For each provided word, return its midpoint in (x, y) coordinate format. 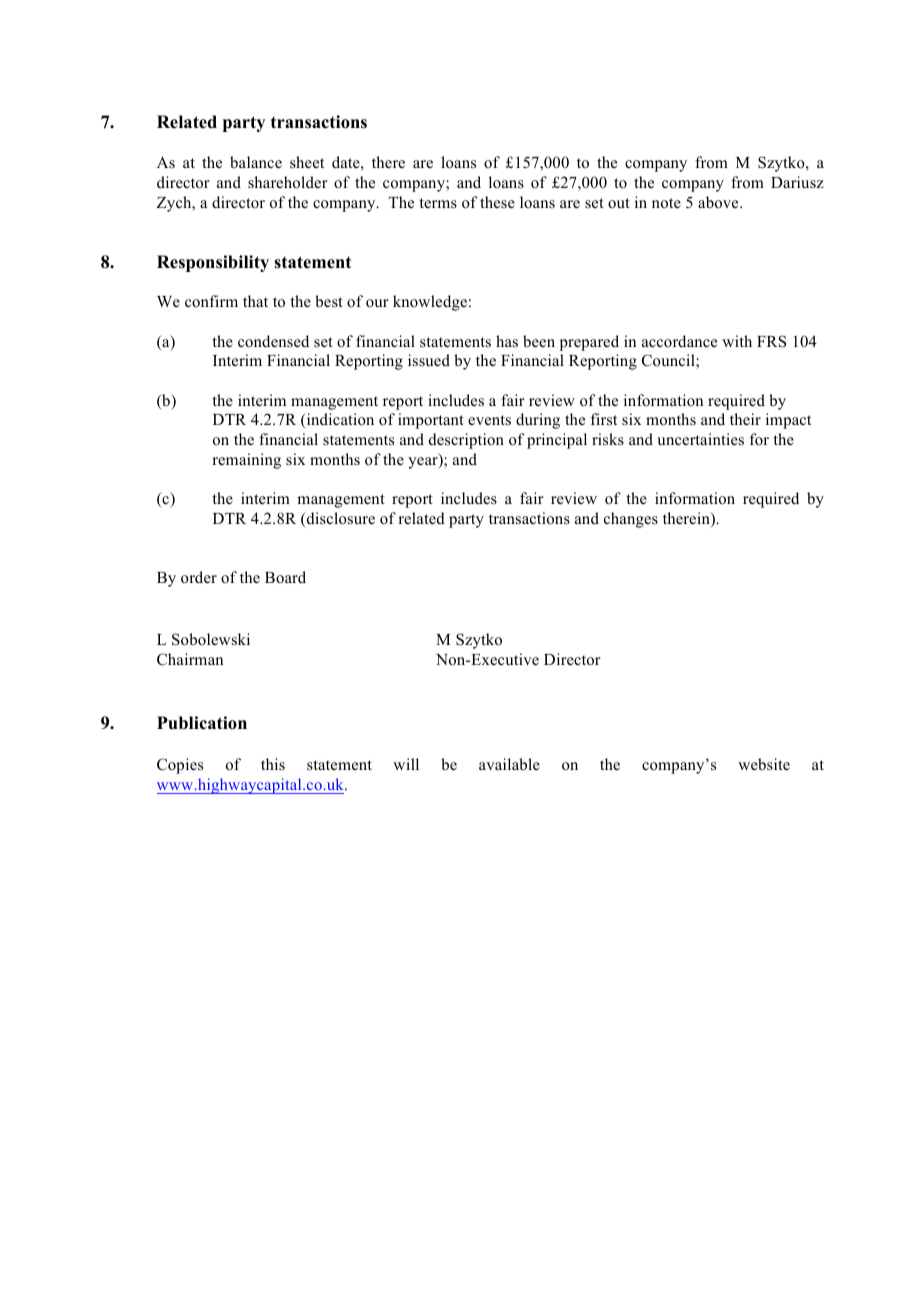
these (497, 202)
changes (631, 520)
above (719, 202)
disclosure (339, 519)
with (737, 341)
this (273, 764)
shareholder (288, 182)
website (764, 764)
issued (429, 360)
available (509, 764)
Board (285, 577)
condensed (273, 341)
